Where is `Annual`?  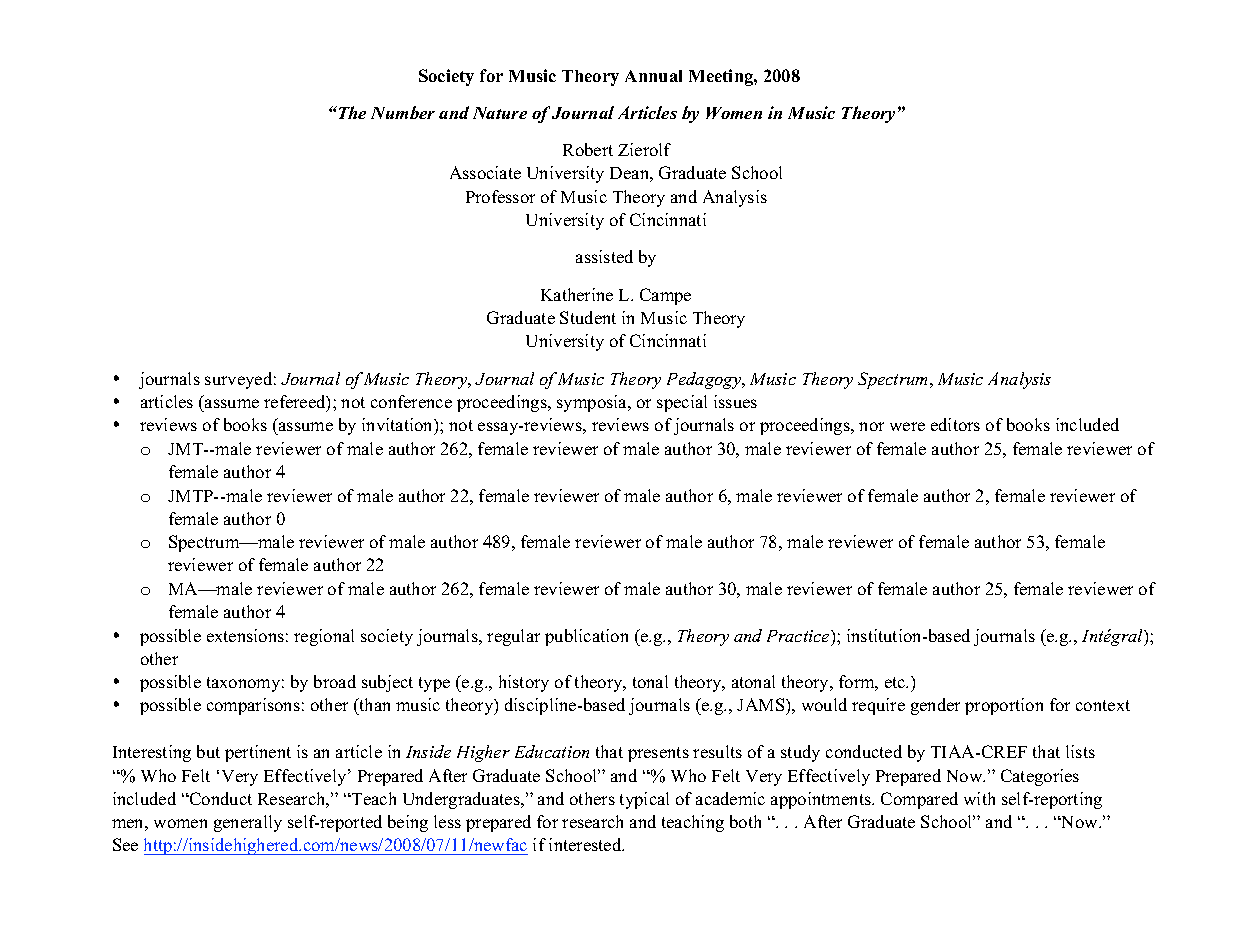 Annual is located at coordinates (653, 76).
